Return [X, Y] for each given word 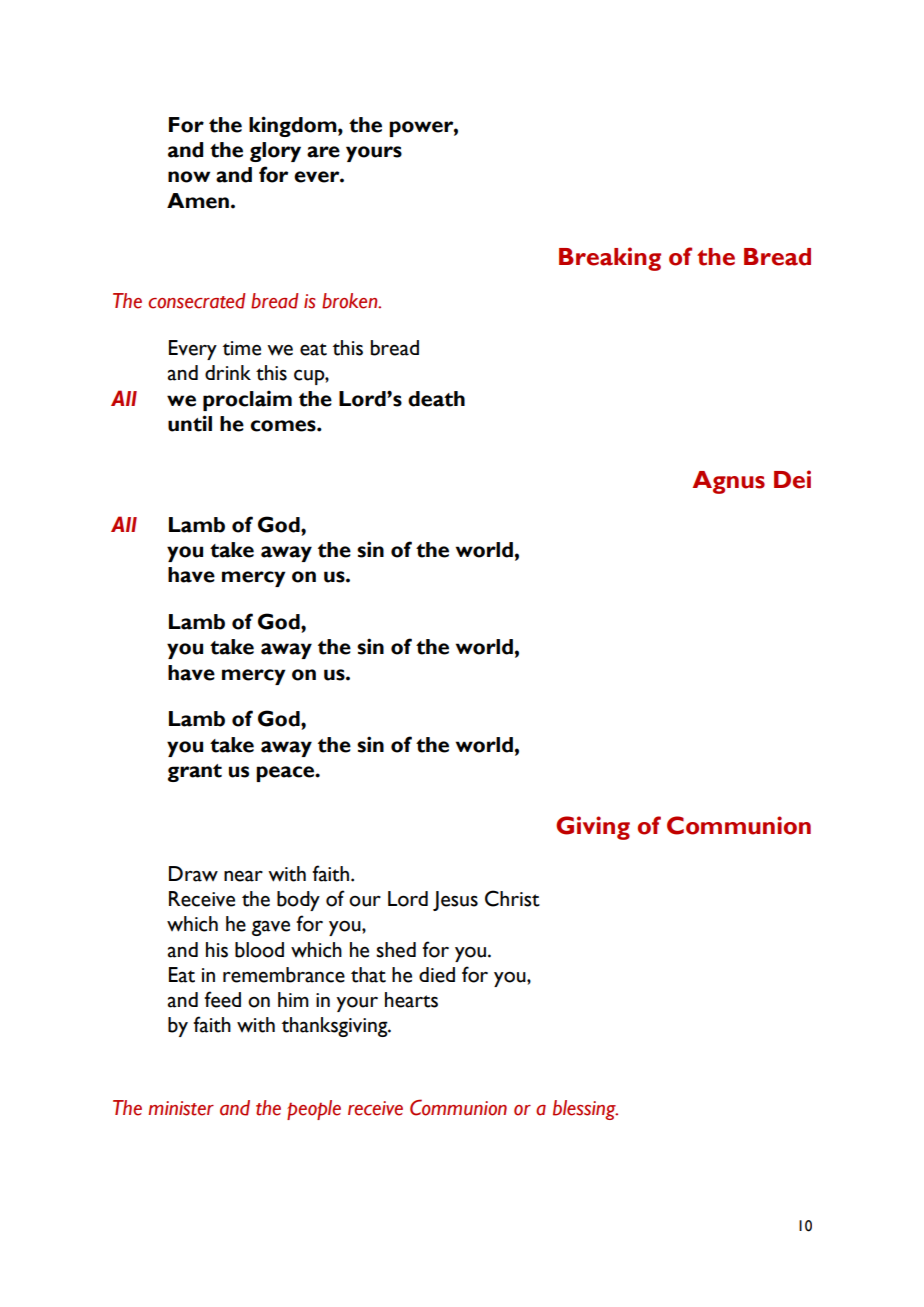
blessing [585, 1110]
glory [275, 152]
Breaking [610, 259]
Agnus [729, 482]
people [314, 1110]
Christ [512, 898]
